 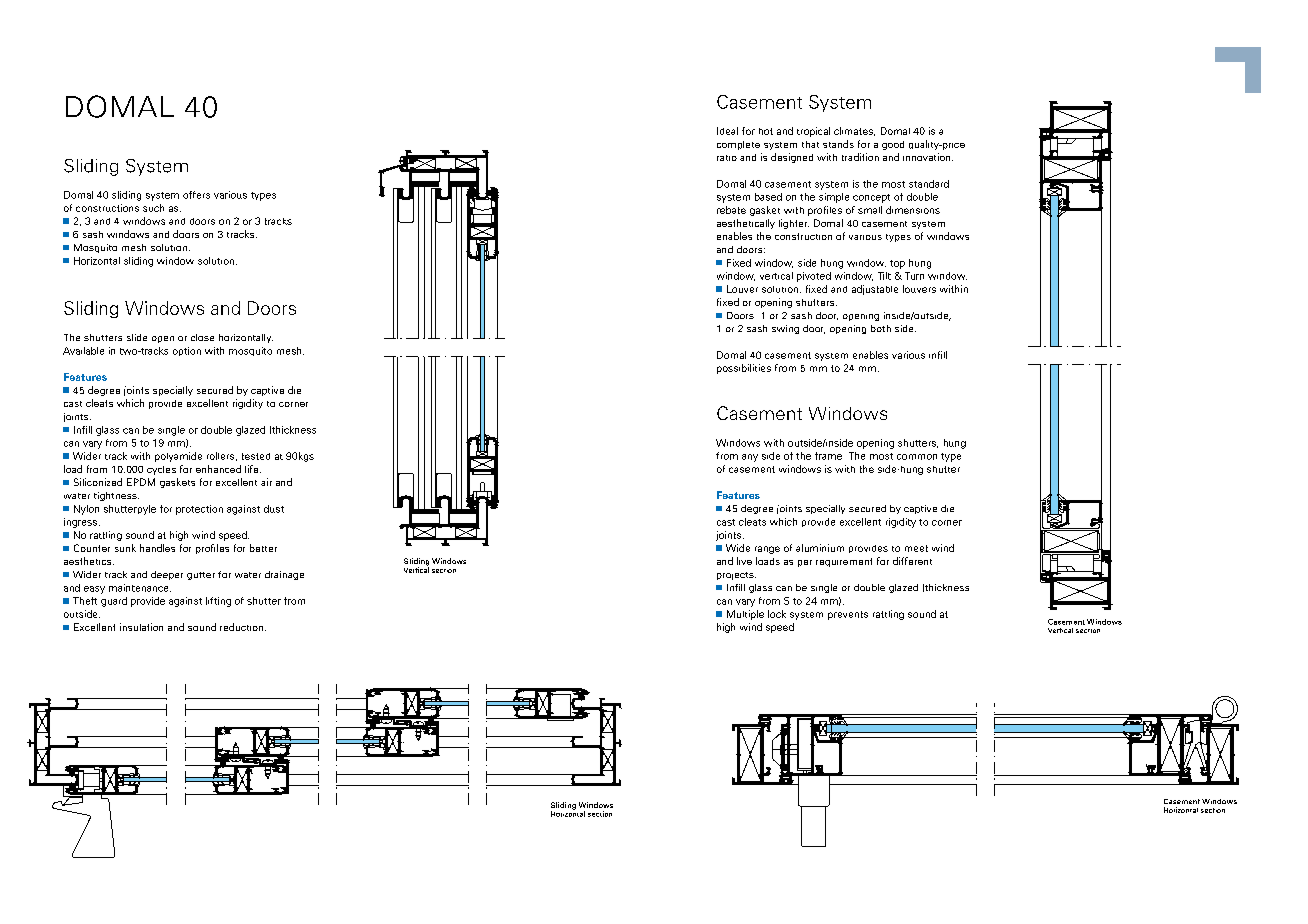 I want to click on possibilities, so click(x=744, y=369).
